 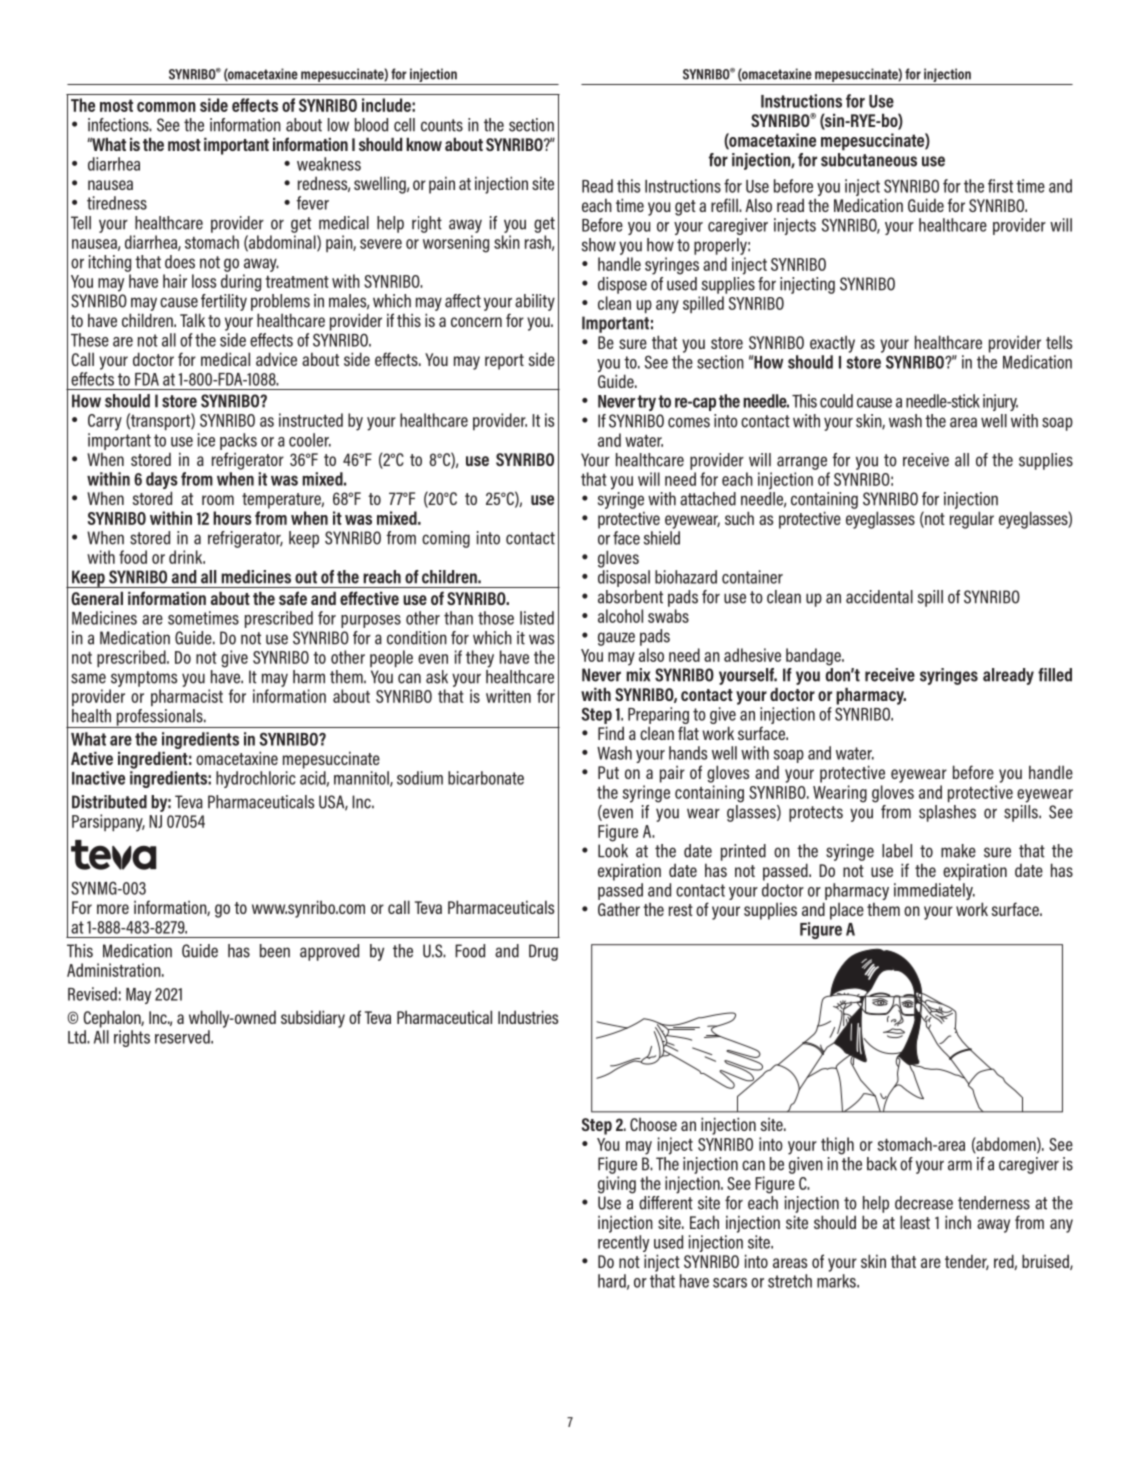 I want to click on Industries, so click(x=528, y=1017).
